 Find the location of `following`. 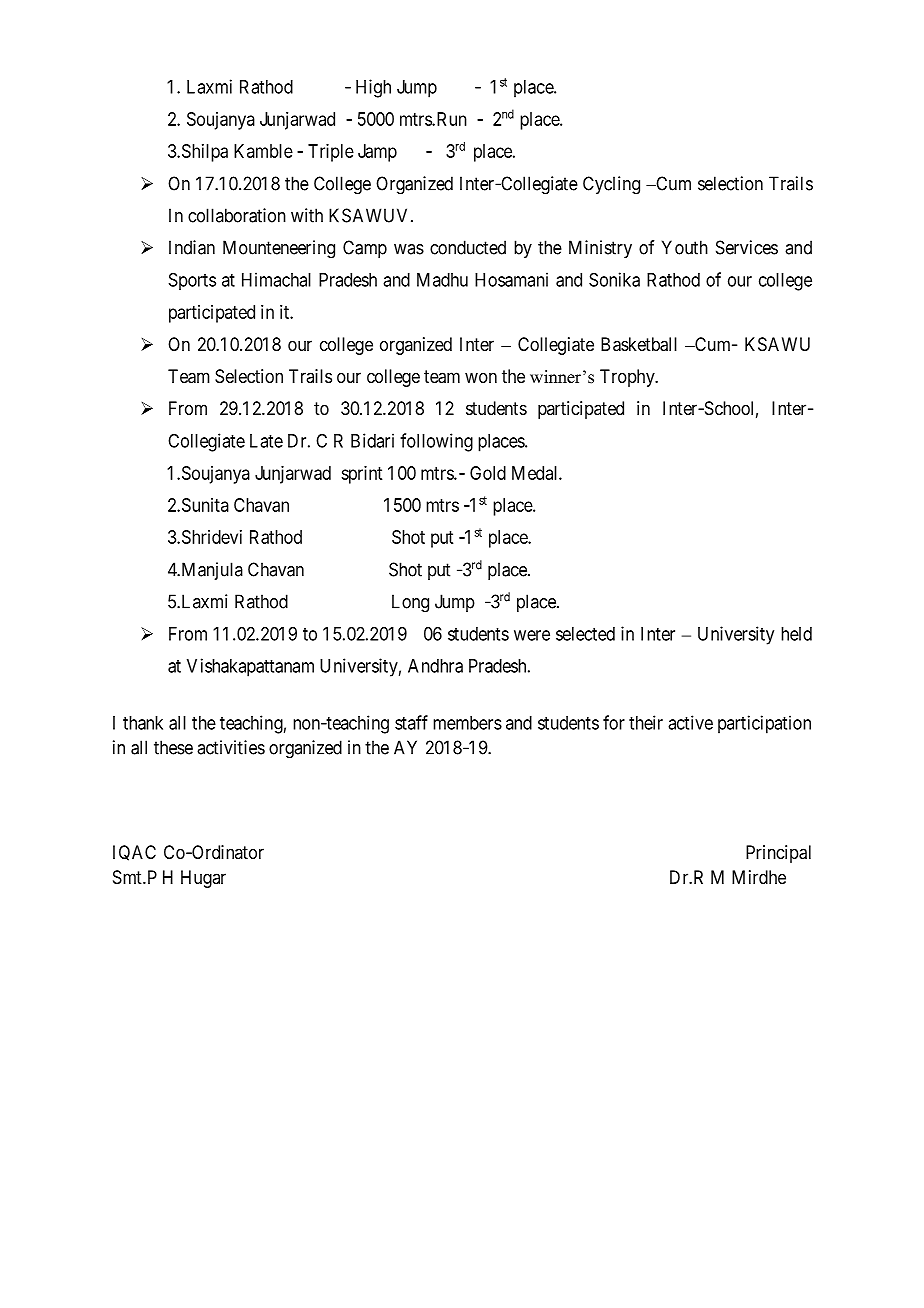

following is located at coordinates (436, 442).
